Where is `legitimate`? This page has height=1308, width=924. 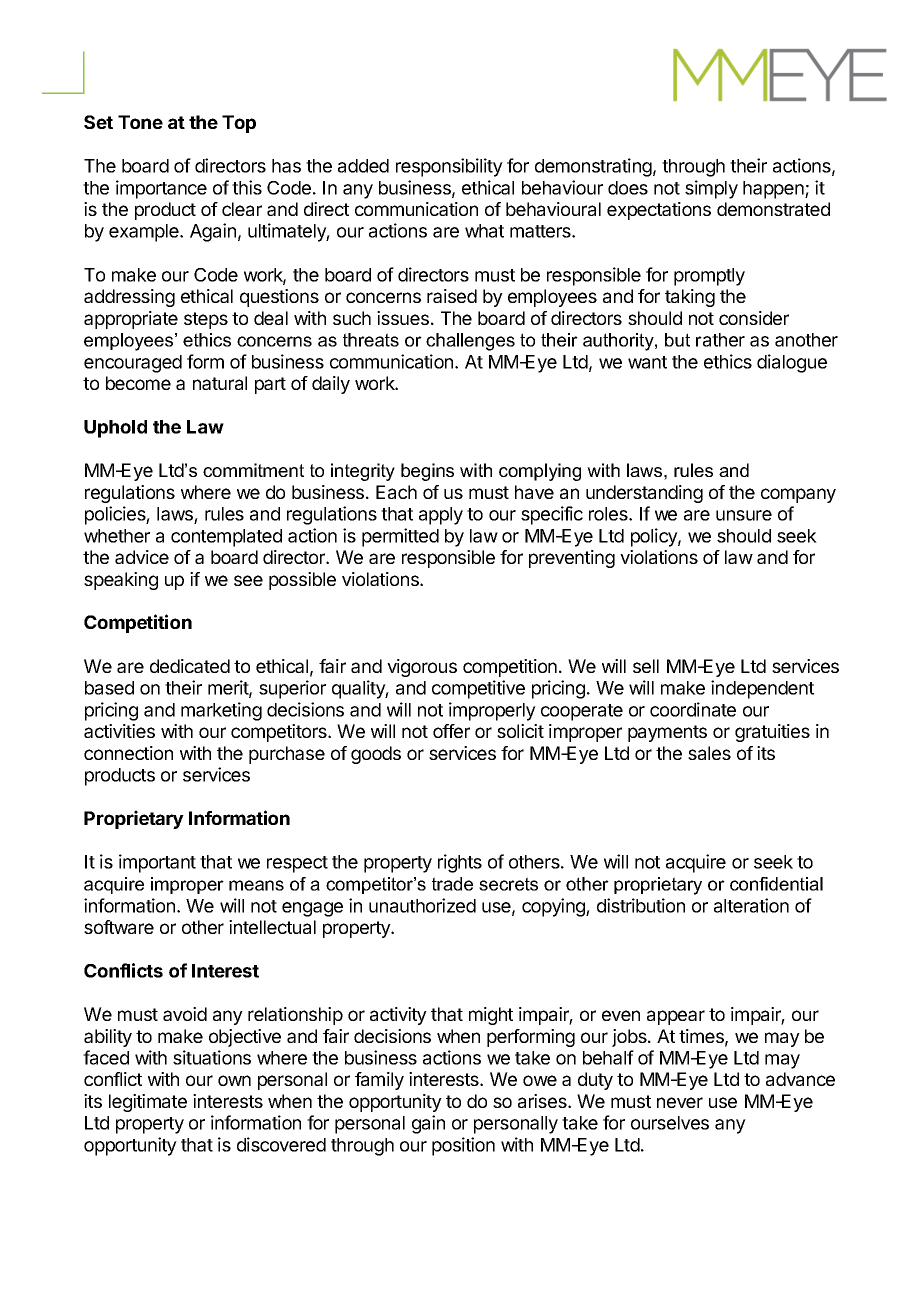
legitimate is located at coordinates (148, 1103).
